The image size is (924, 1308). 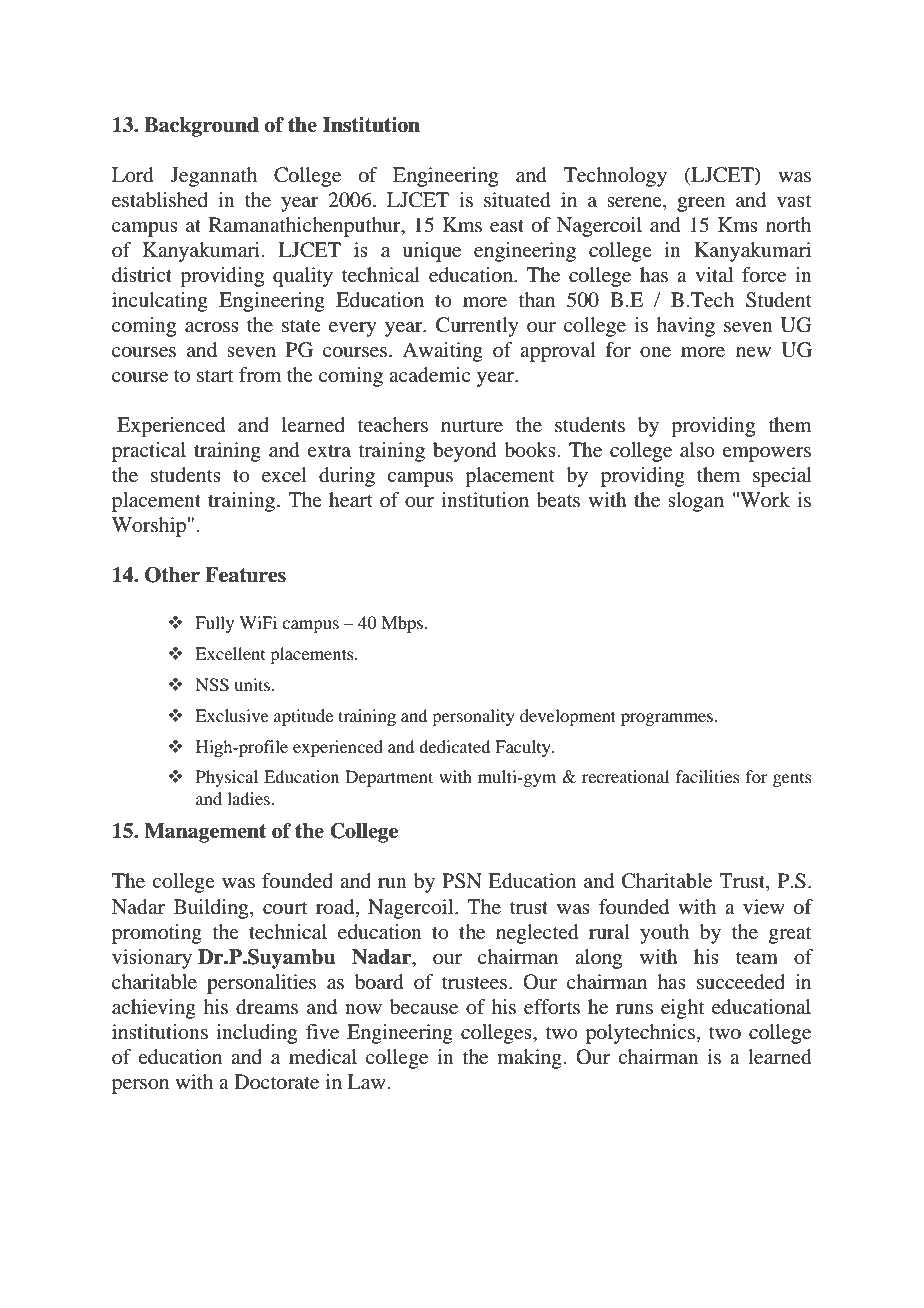 What do you see at coordinates (256, 1034) in the image?
I see `including` at bounding box center [256, 1034].
